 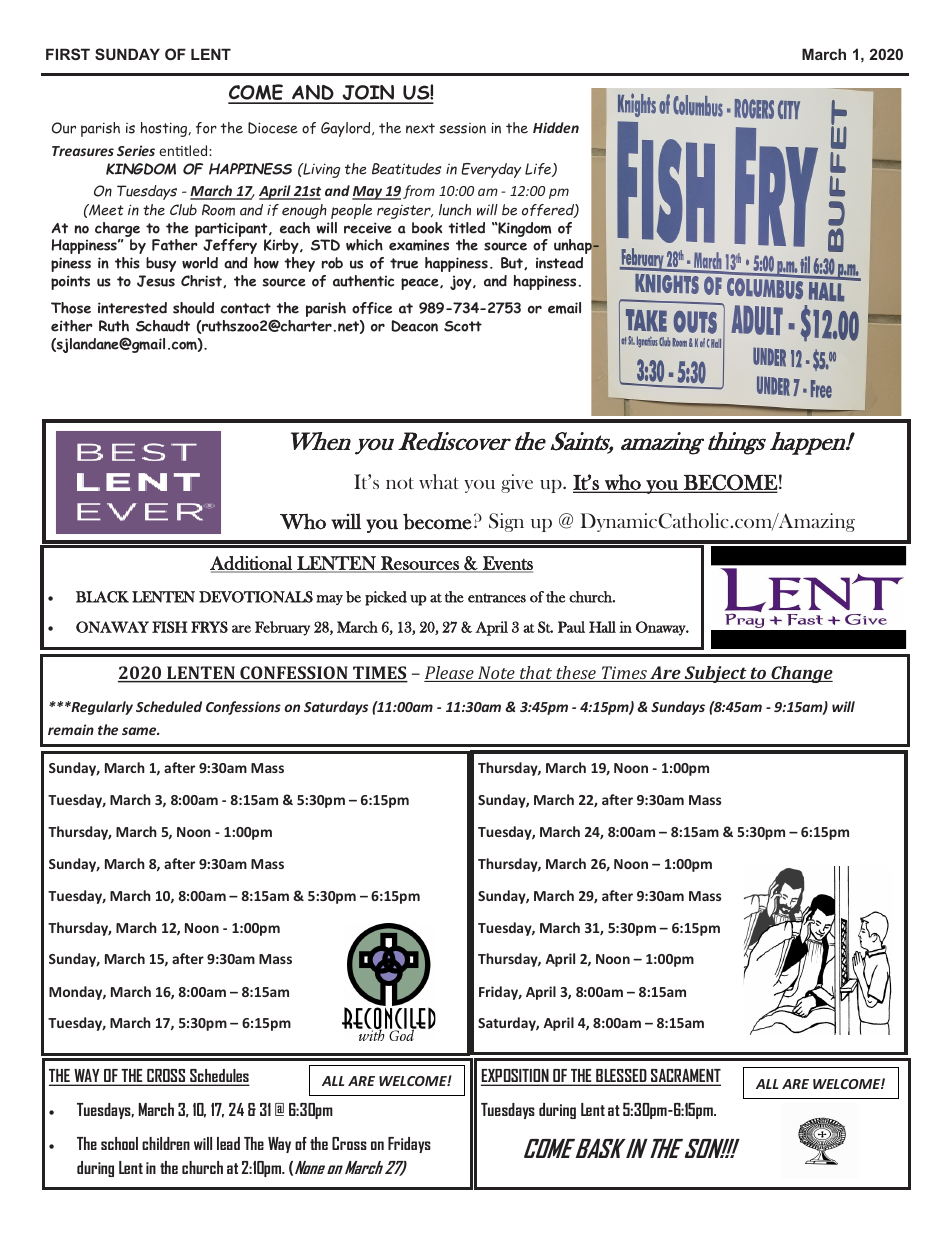 I want to click on FISH, so click(x=170, y=627).
